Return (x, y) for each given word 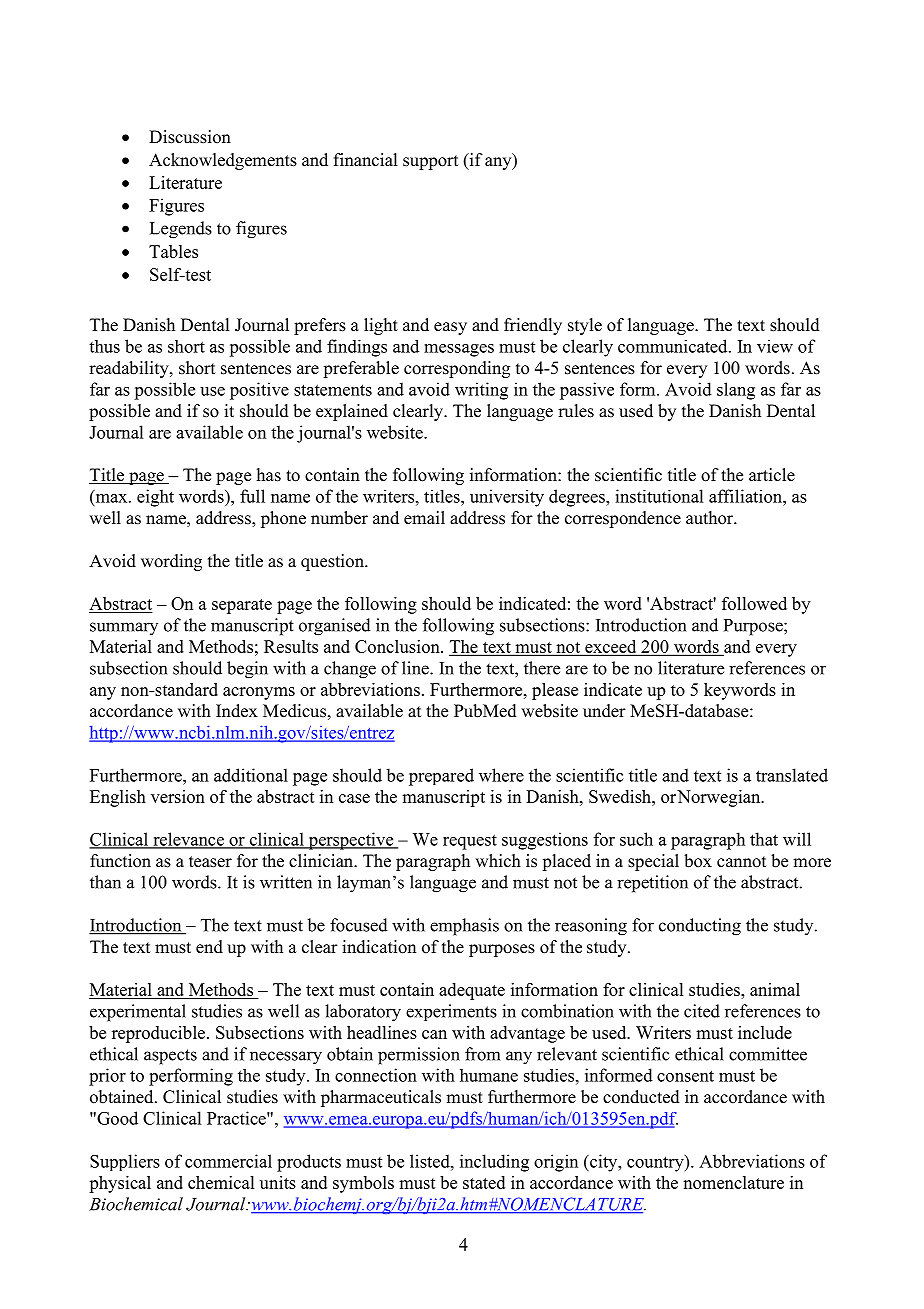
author (711, 518)
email (424, 518)
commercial (228, 1161)
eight (155, 498)
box (698, 861)
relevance (188, 840)
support (430, 162)
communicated (674, 346)
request (470, 842)
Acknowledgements (223, 161)
